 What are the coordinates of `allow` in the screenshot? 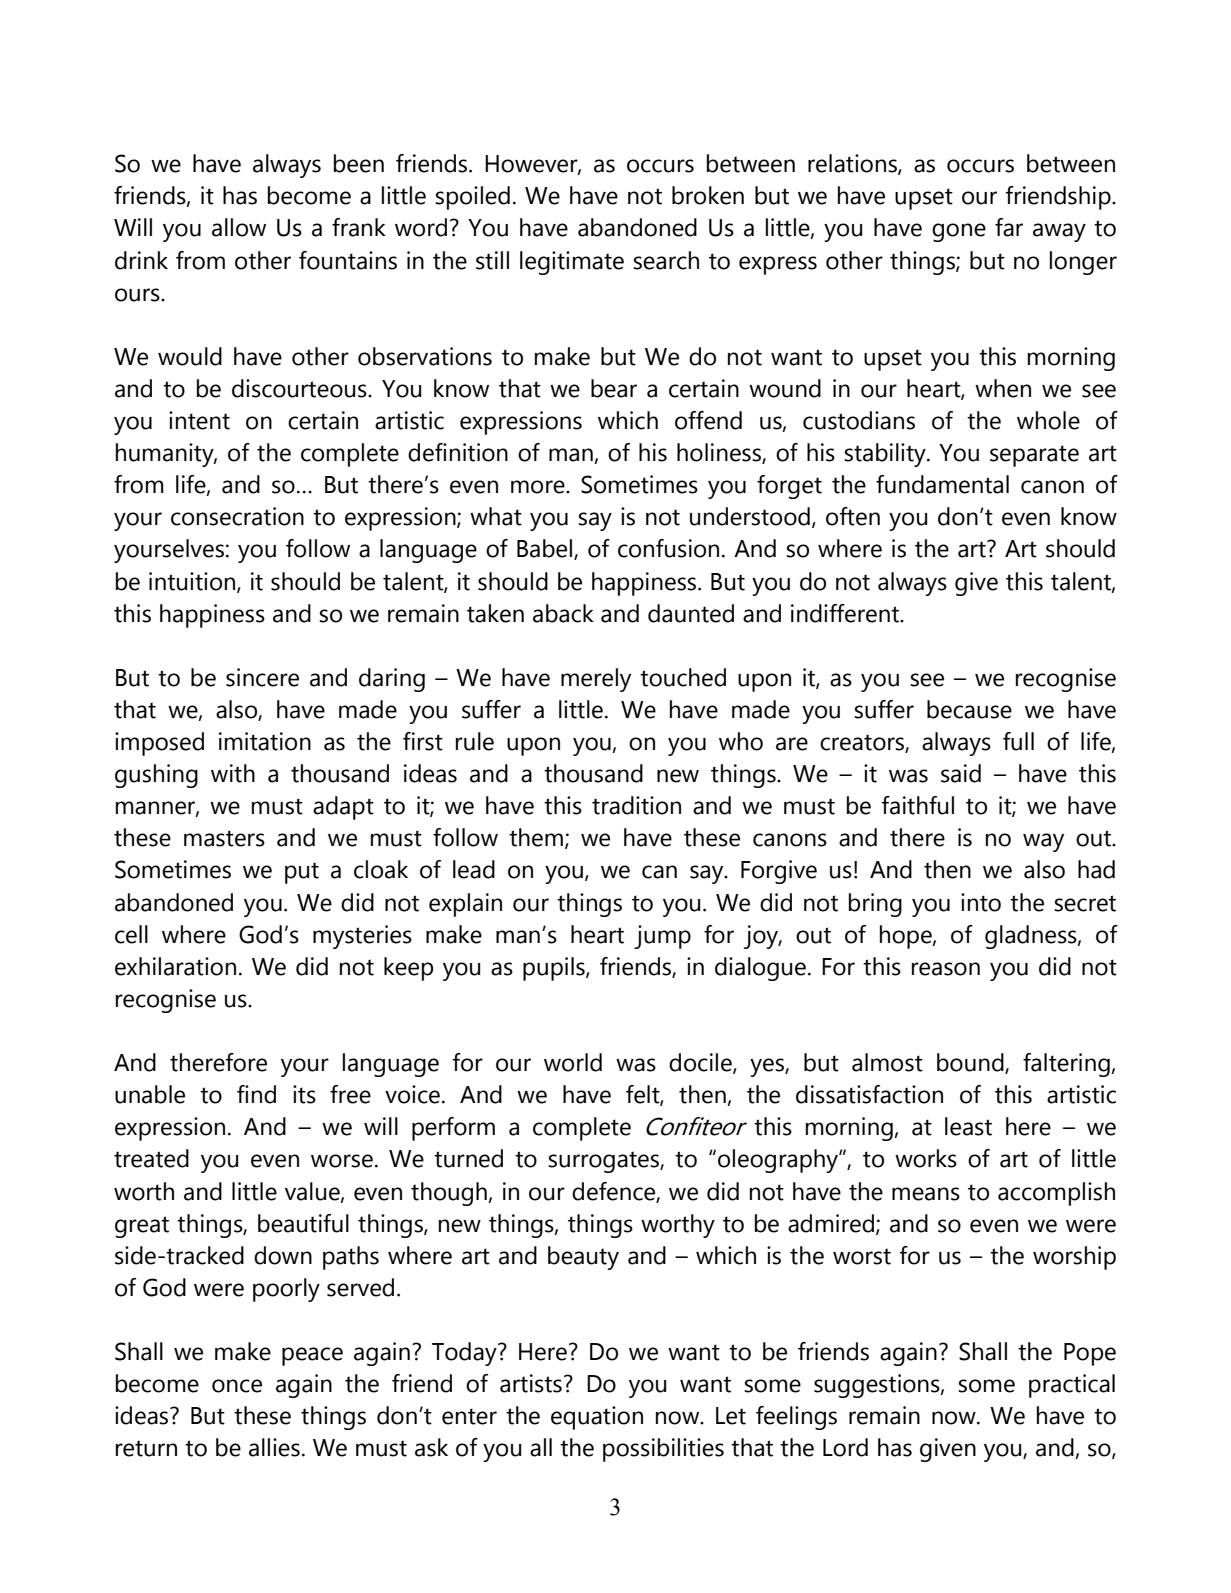 It's located at (239, 227).
